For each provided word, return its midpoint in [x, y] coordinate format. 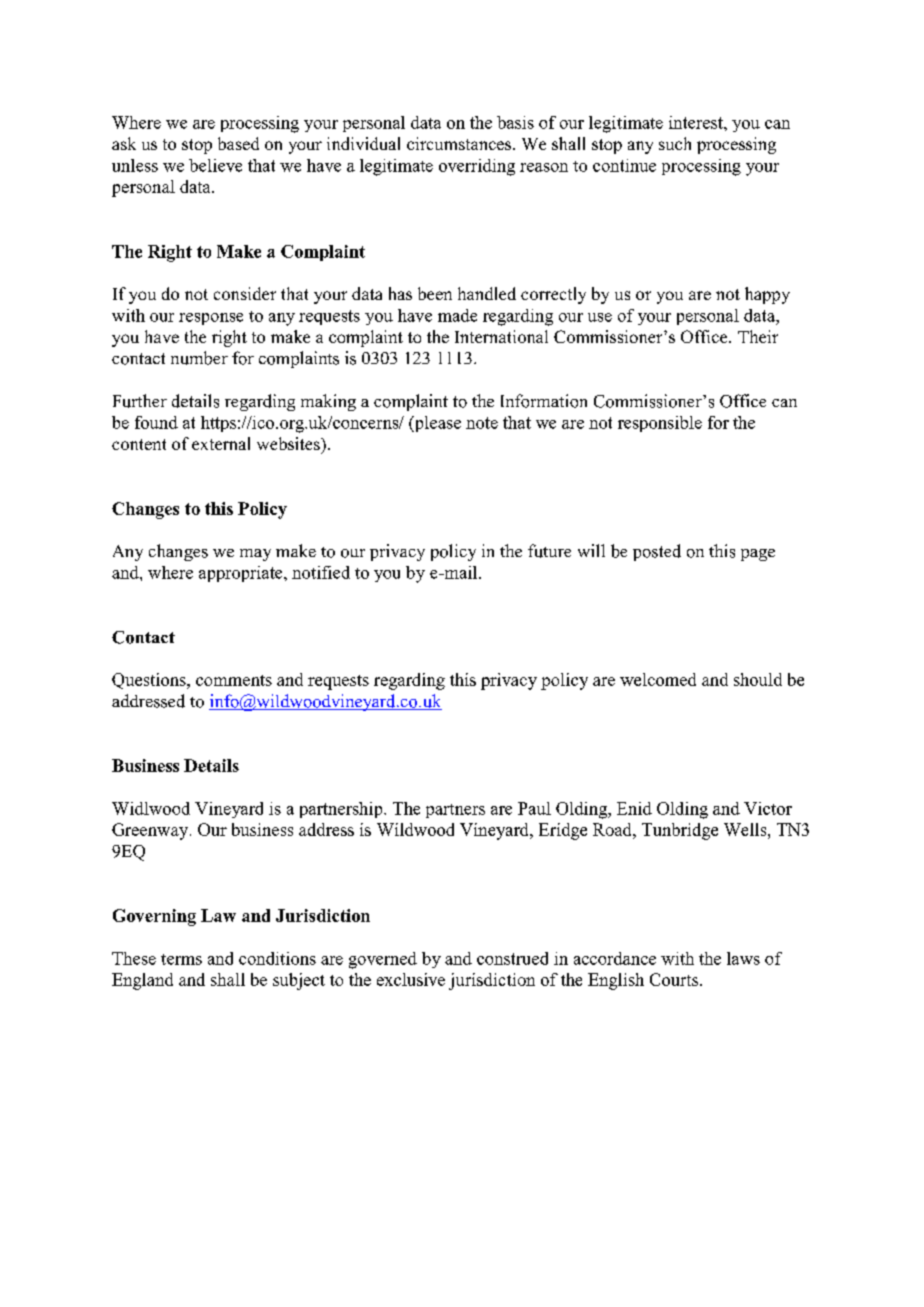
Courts [675, 979]
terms [181, 959]
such [675, 143]
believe [215, 165]
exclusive [411, 979]
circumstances [460, 143]
